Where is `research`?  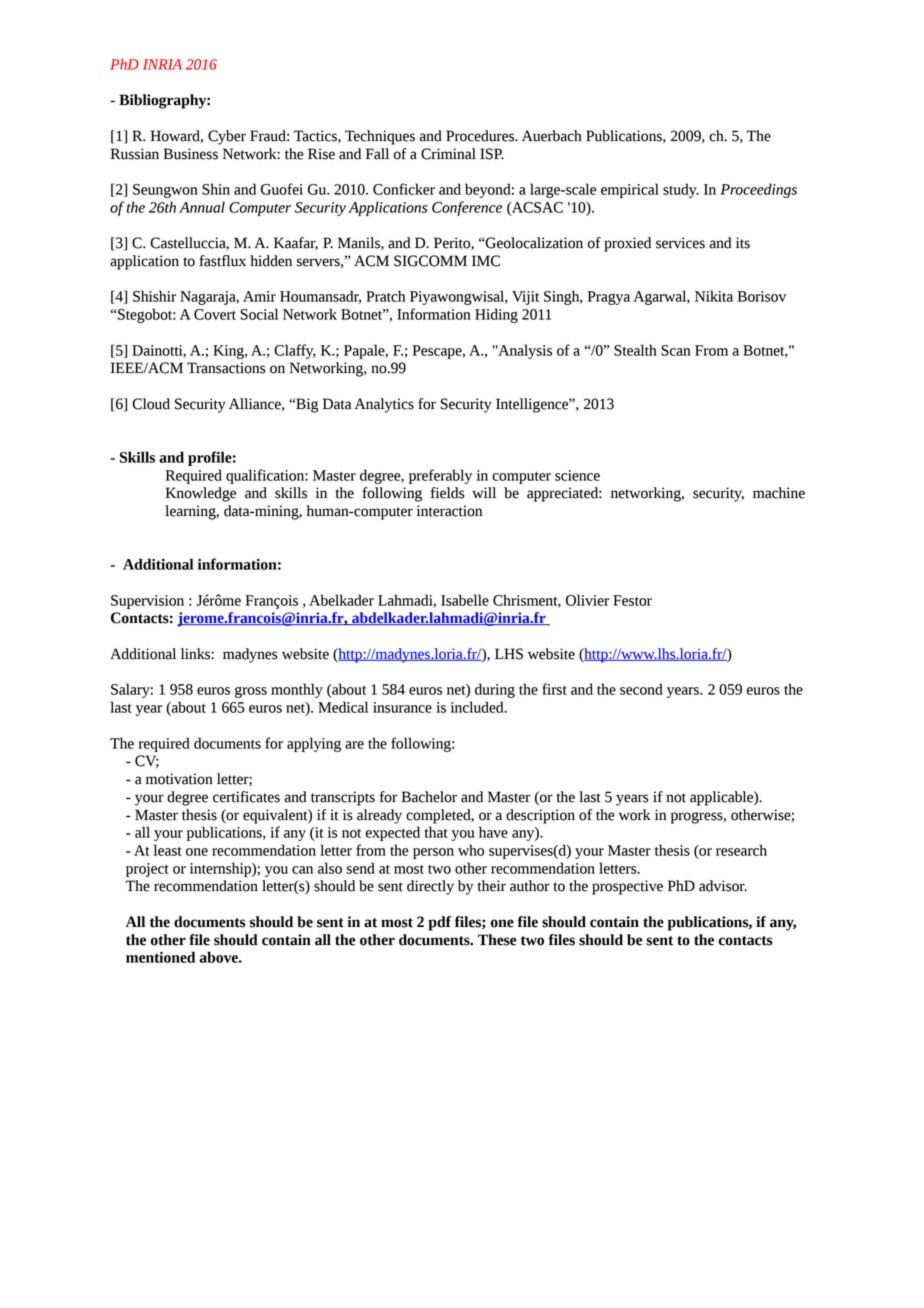 research is located at coordinates (741, 850).
